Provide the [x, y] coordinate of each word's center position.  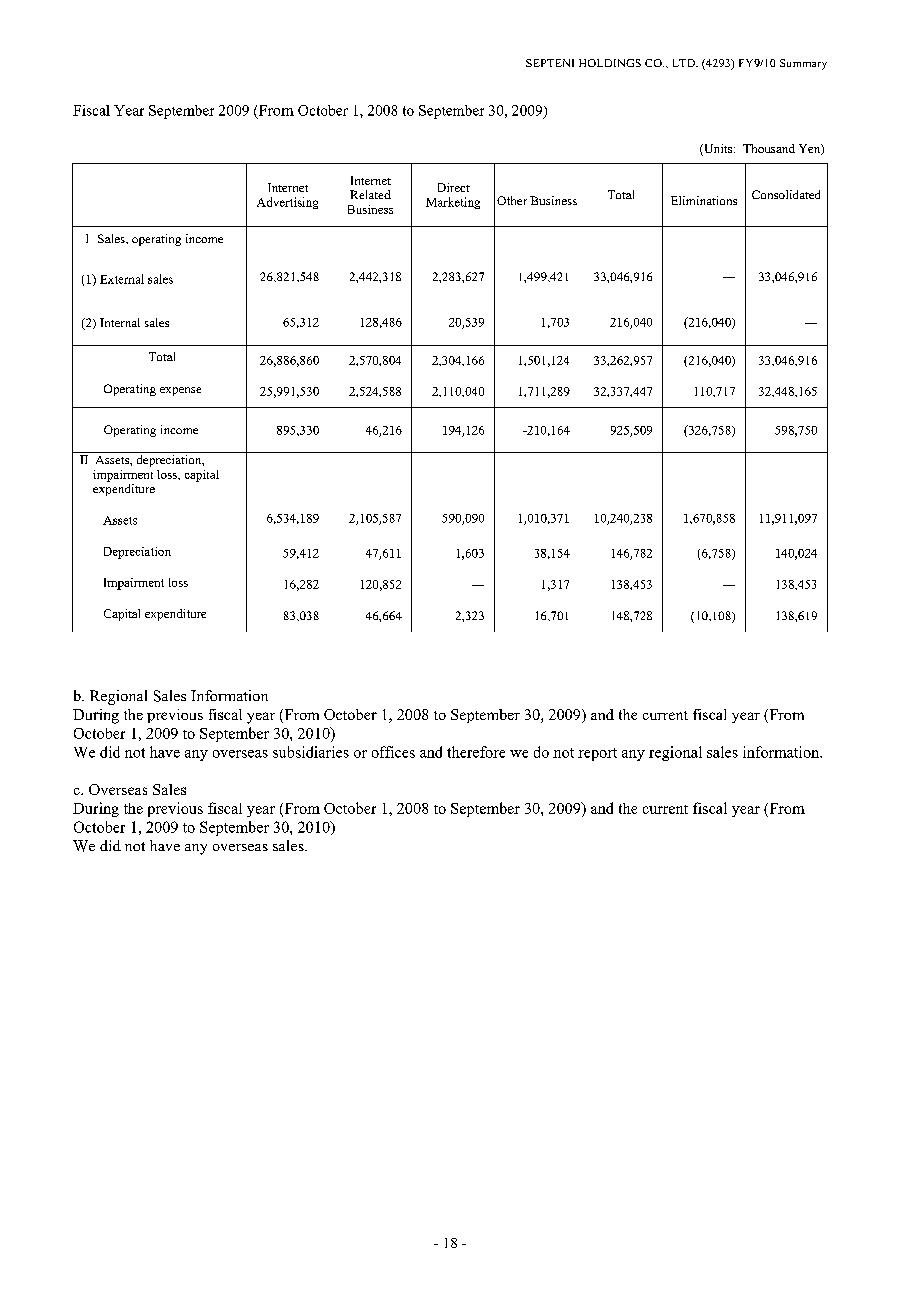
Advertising [287, 203]
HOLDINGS [610, 63]
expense [180, 391]
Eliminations [704, 200]
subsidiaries [311, 752]
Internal [120, 322]
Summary [803, 64]
